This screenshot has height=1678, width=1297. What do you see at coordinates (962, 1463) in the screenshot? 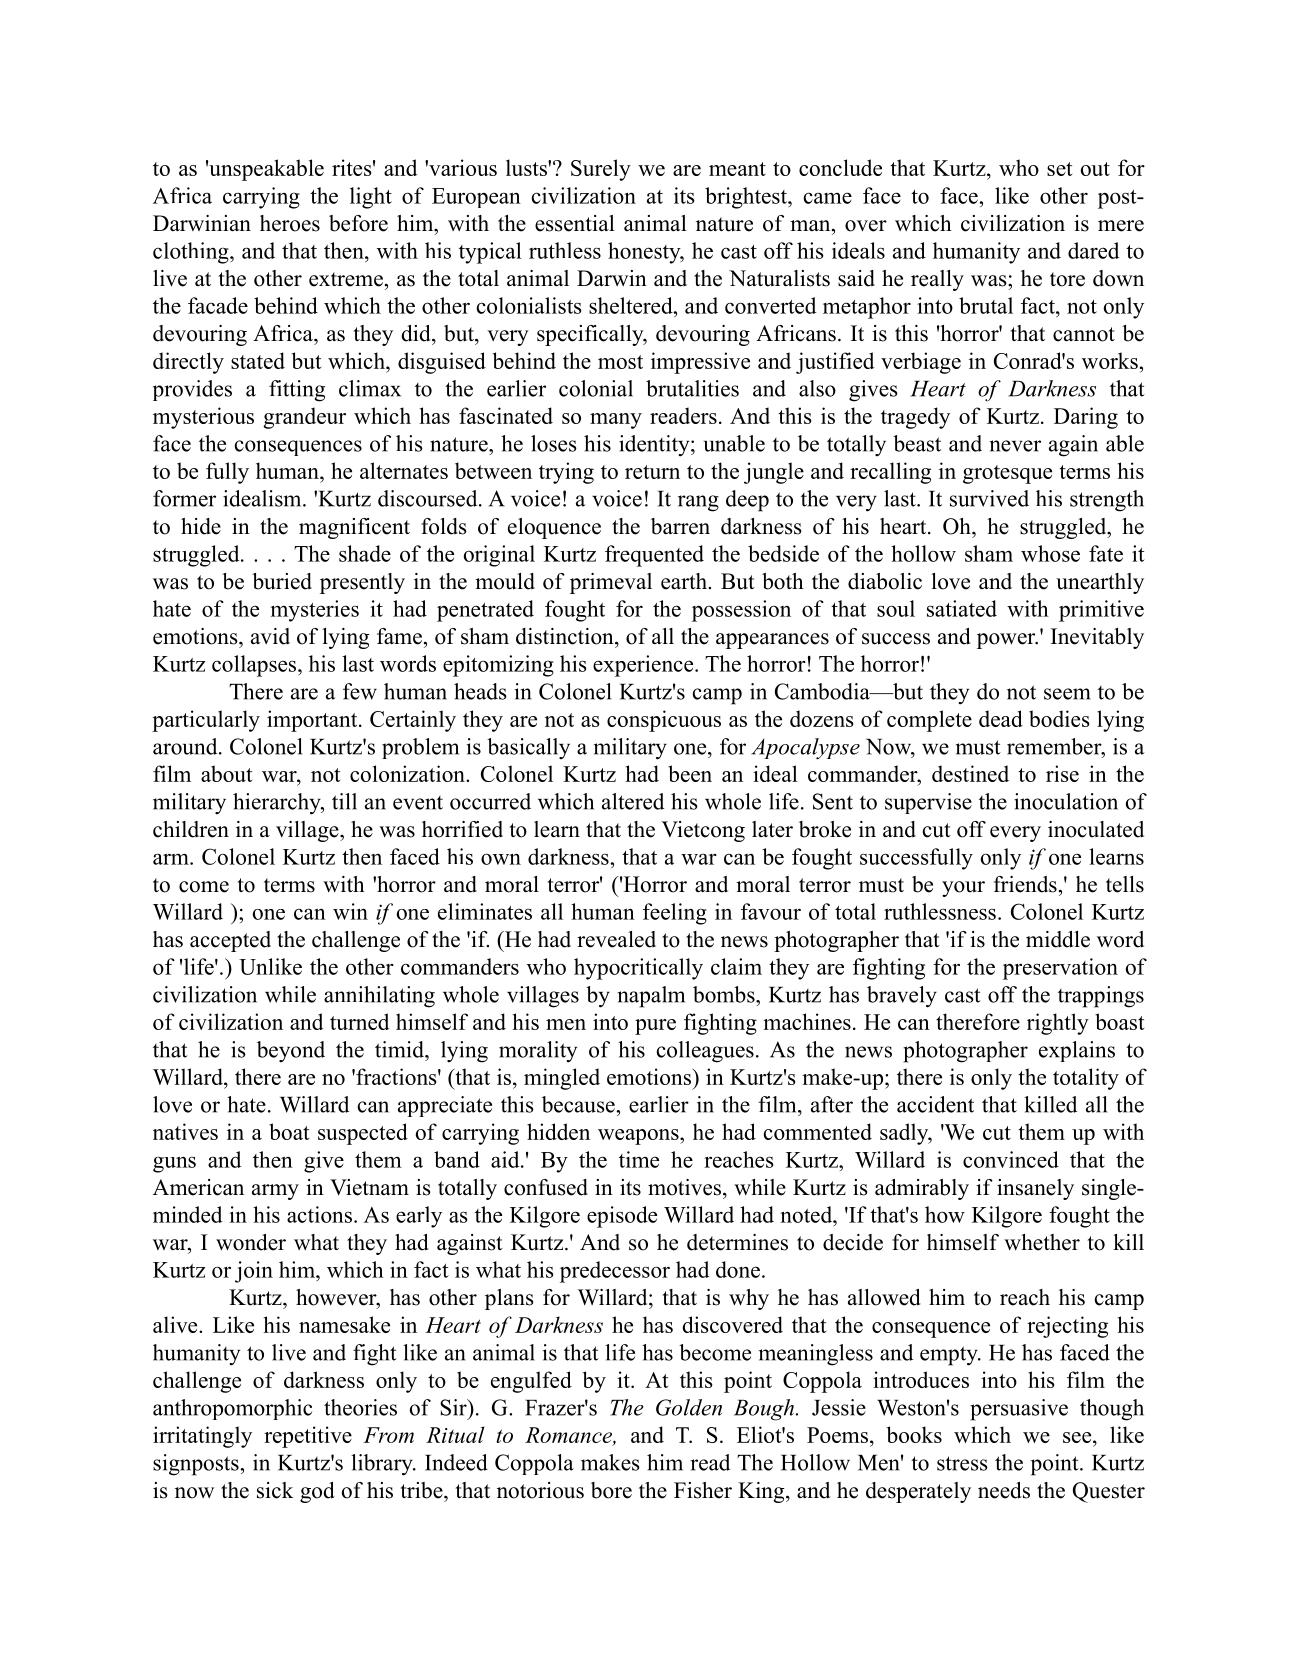
I see `stress` at bounding box center [962, 1463].
